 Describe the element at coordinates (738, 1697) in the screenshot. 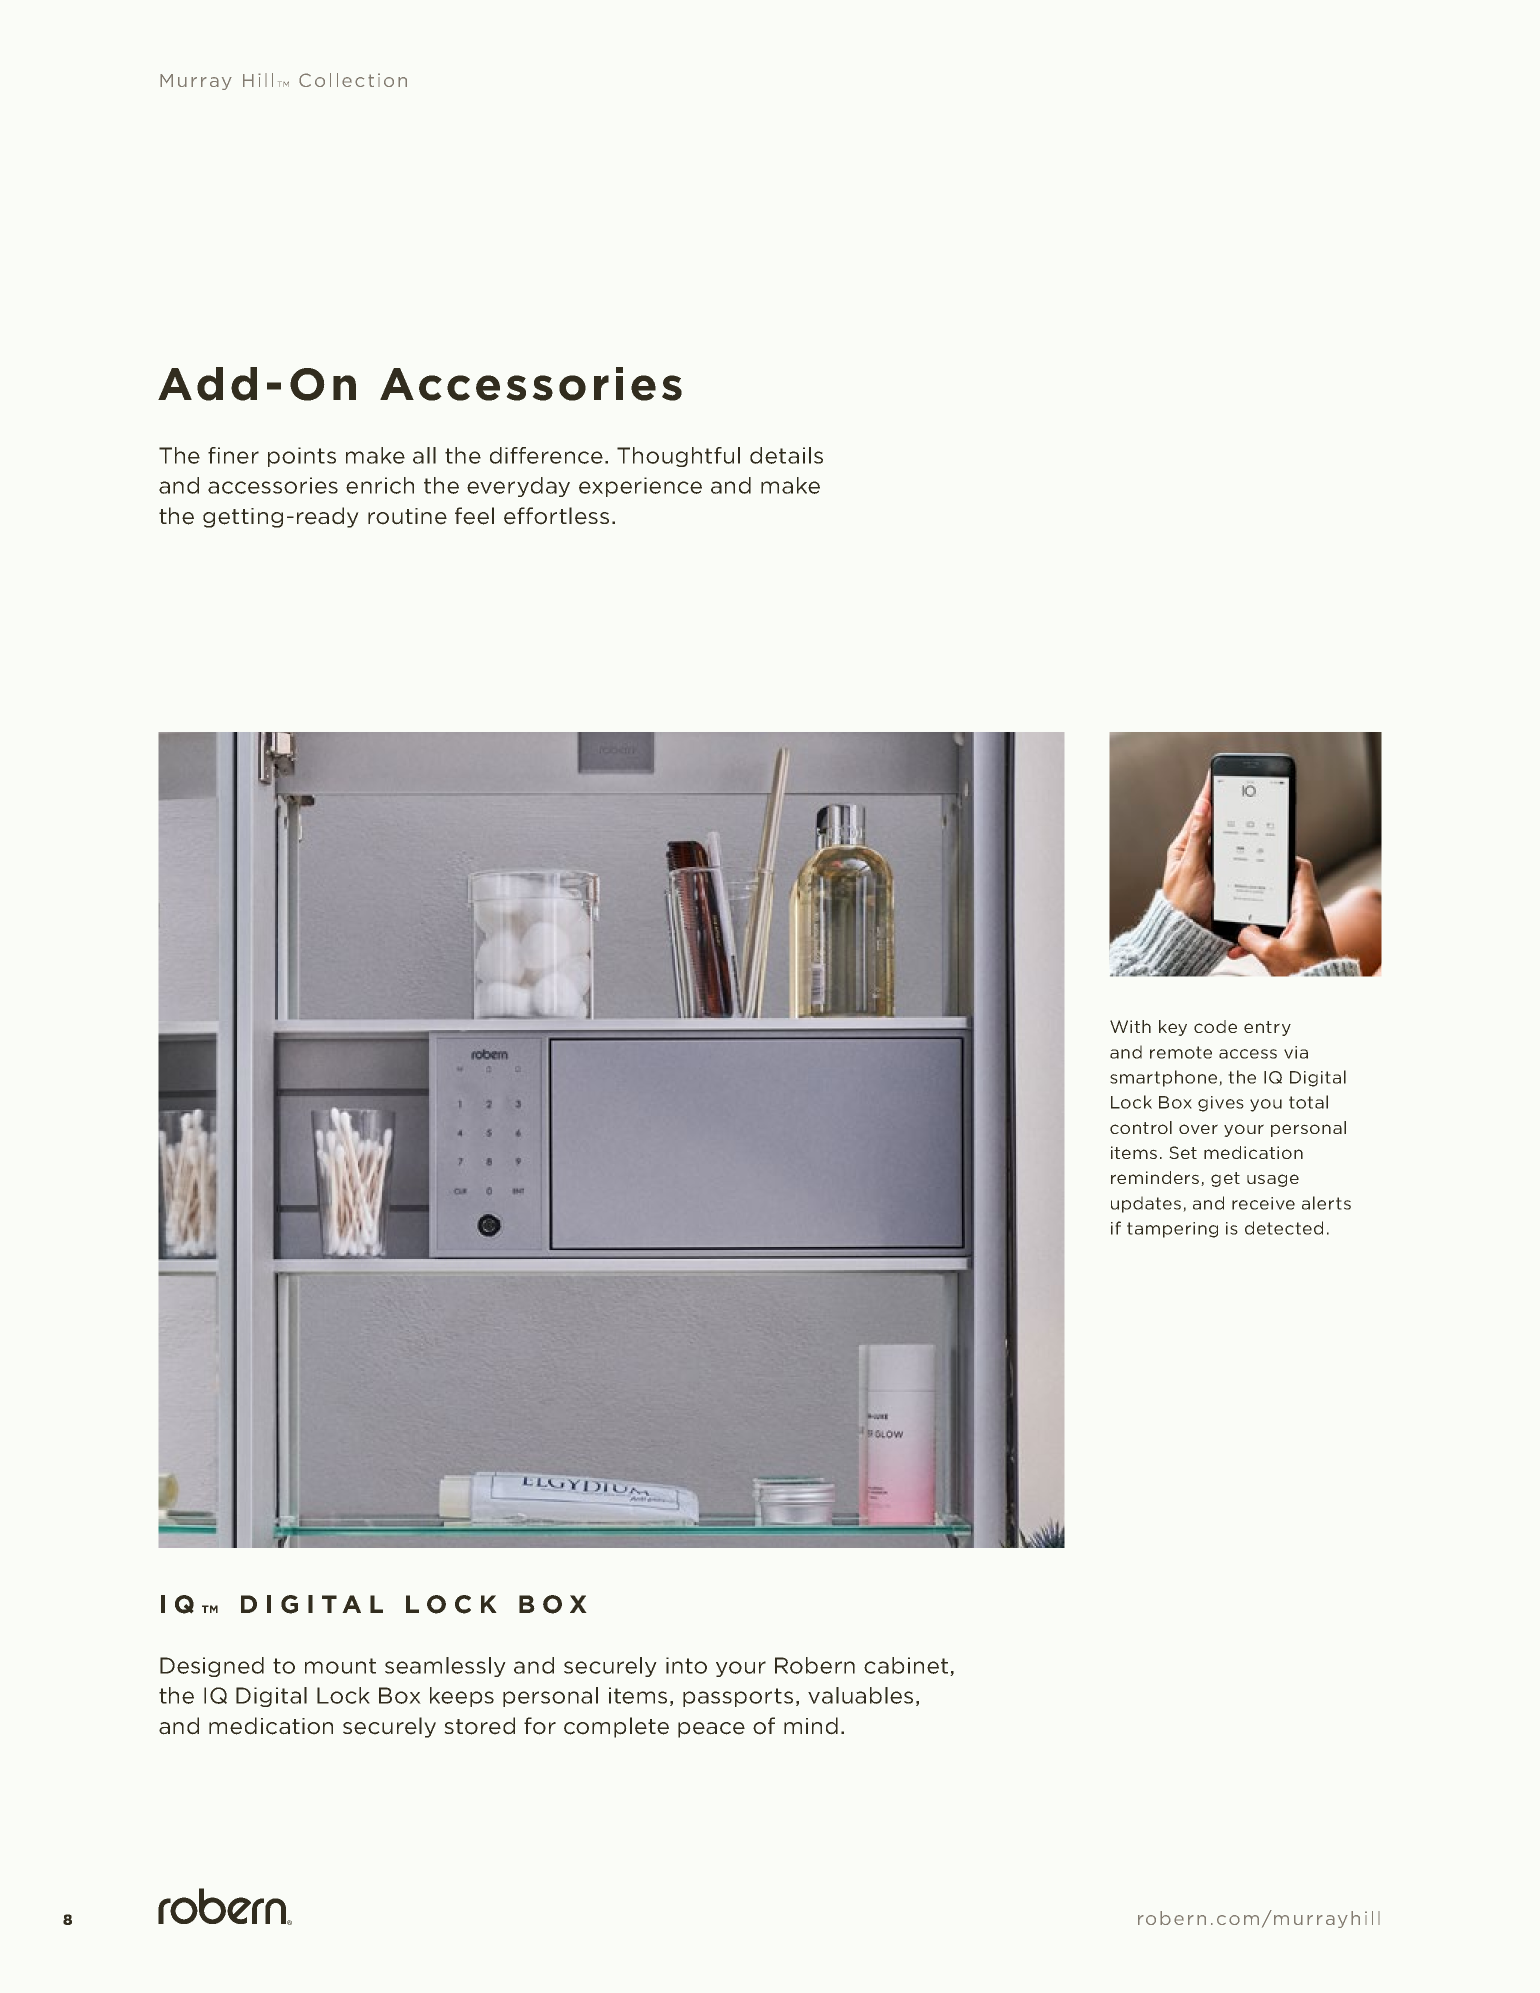

I see `passports` at that location.
